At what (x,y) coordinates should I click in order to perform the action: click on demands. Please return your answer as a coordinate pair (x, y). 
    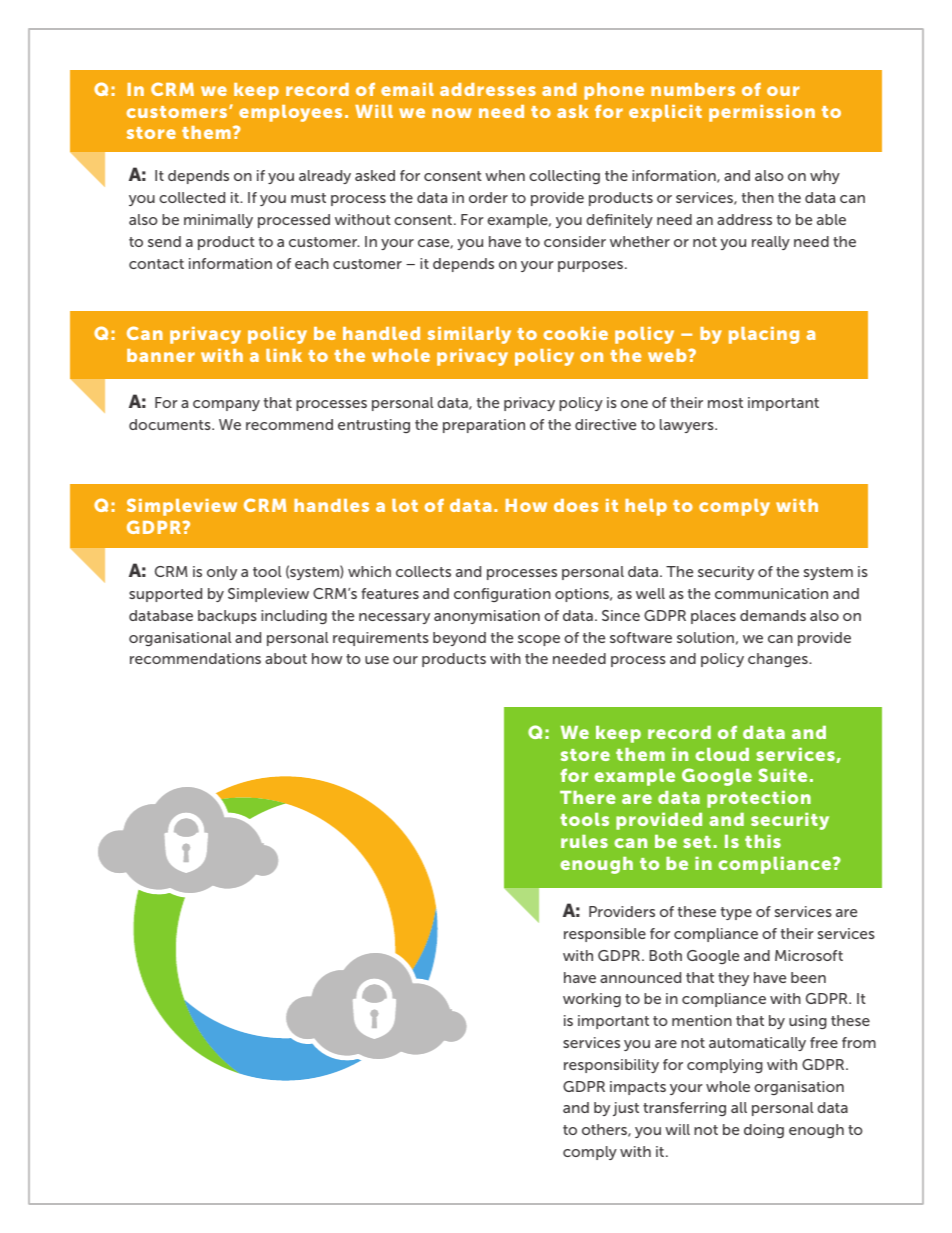
    Looking at the image, I should click on (773, 615).
